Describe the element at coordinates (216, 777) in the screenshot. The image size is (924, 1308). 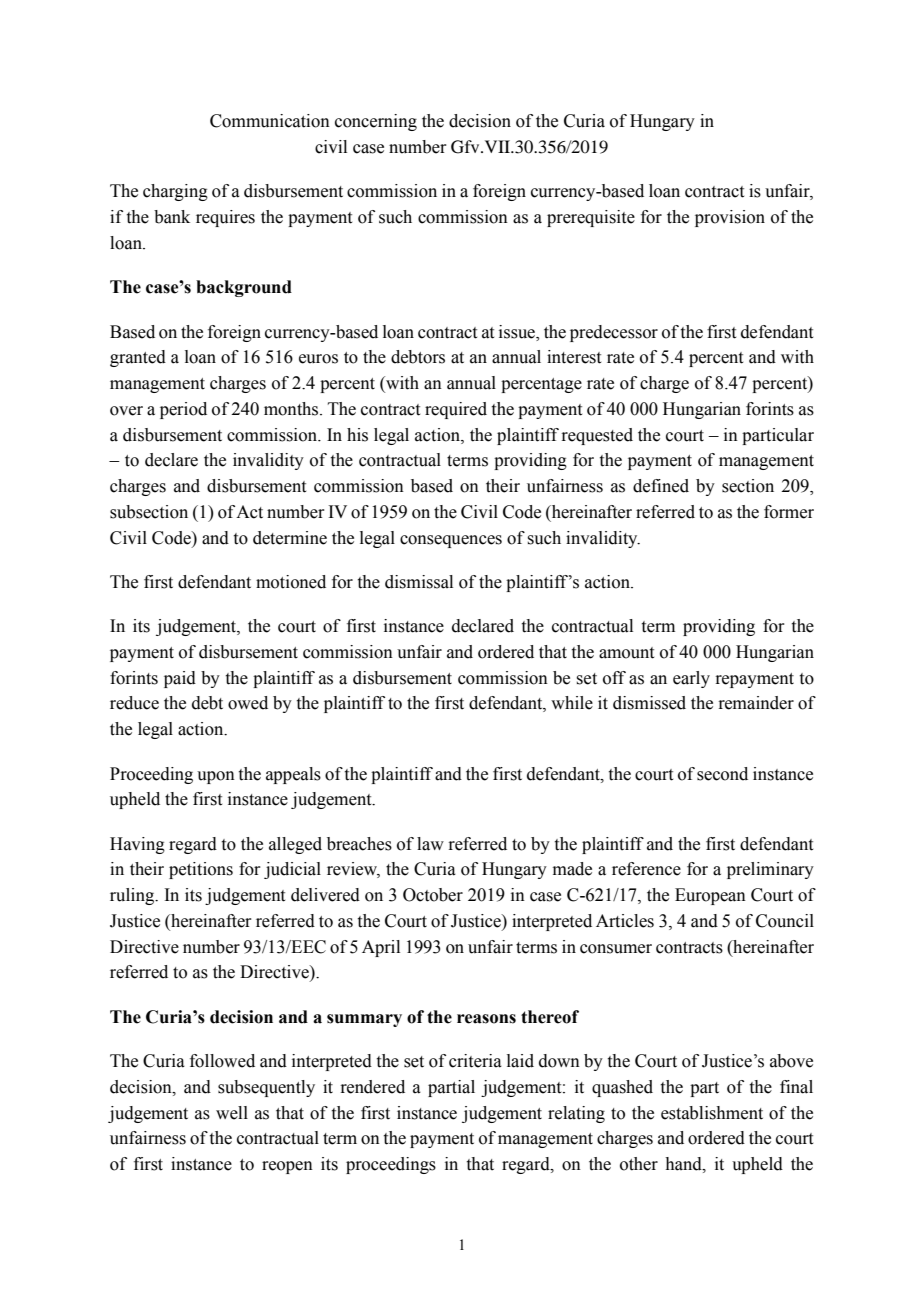
I see `upon` at that location.
